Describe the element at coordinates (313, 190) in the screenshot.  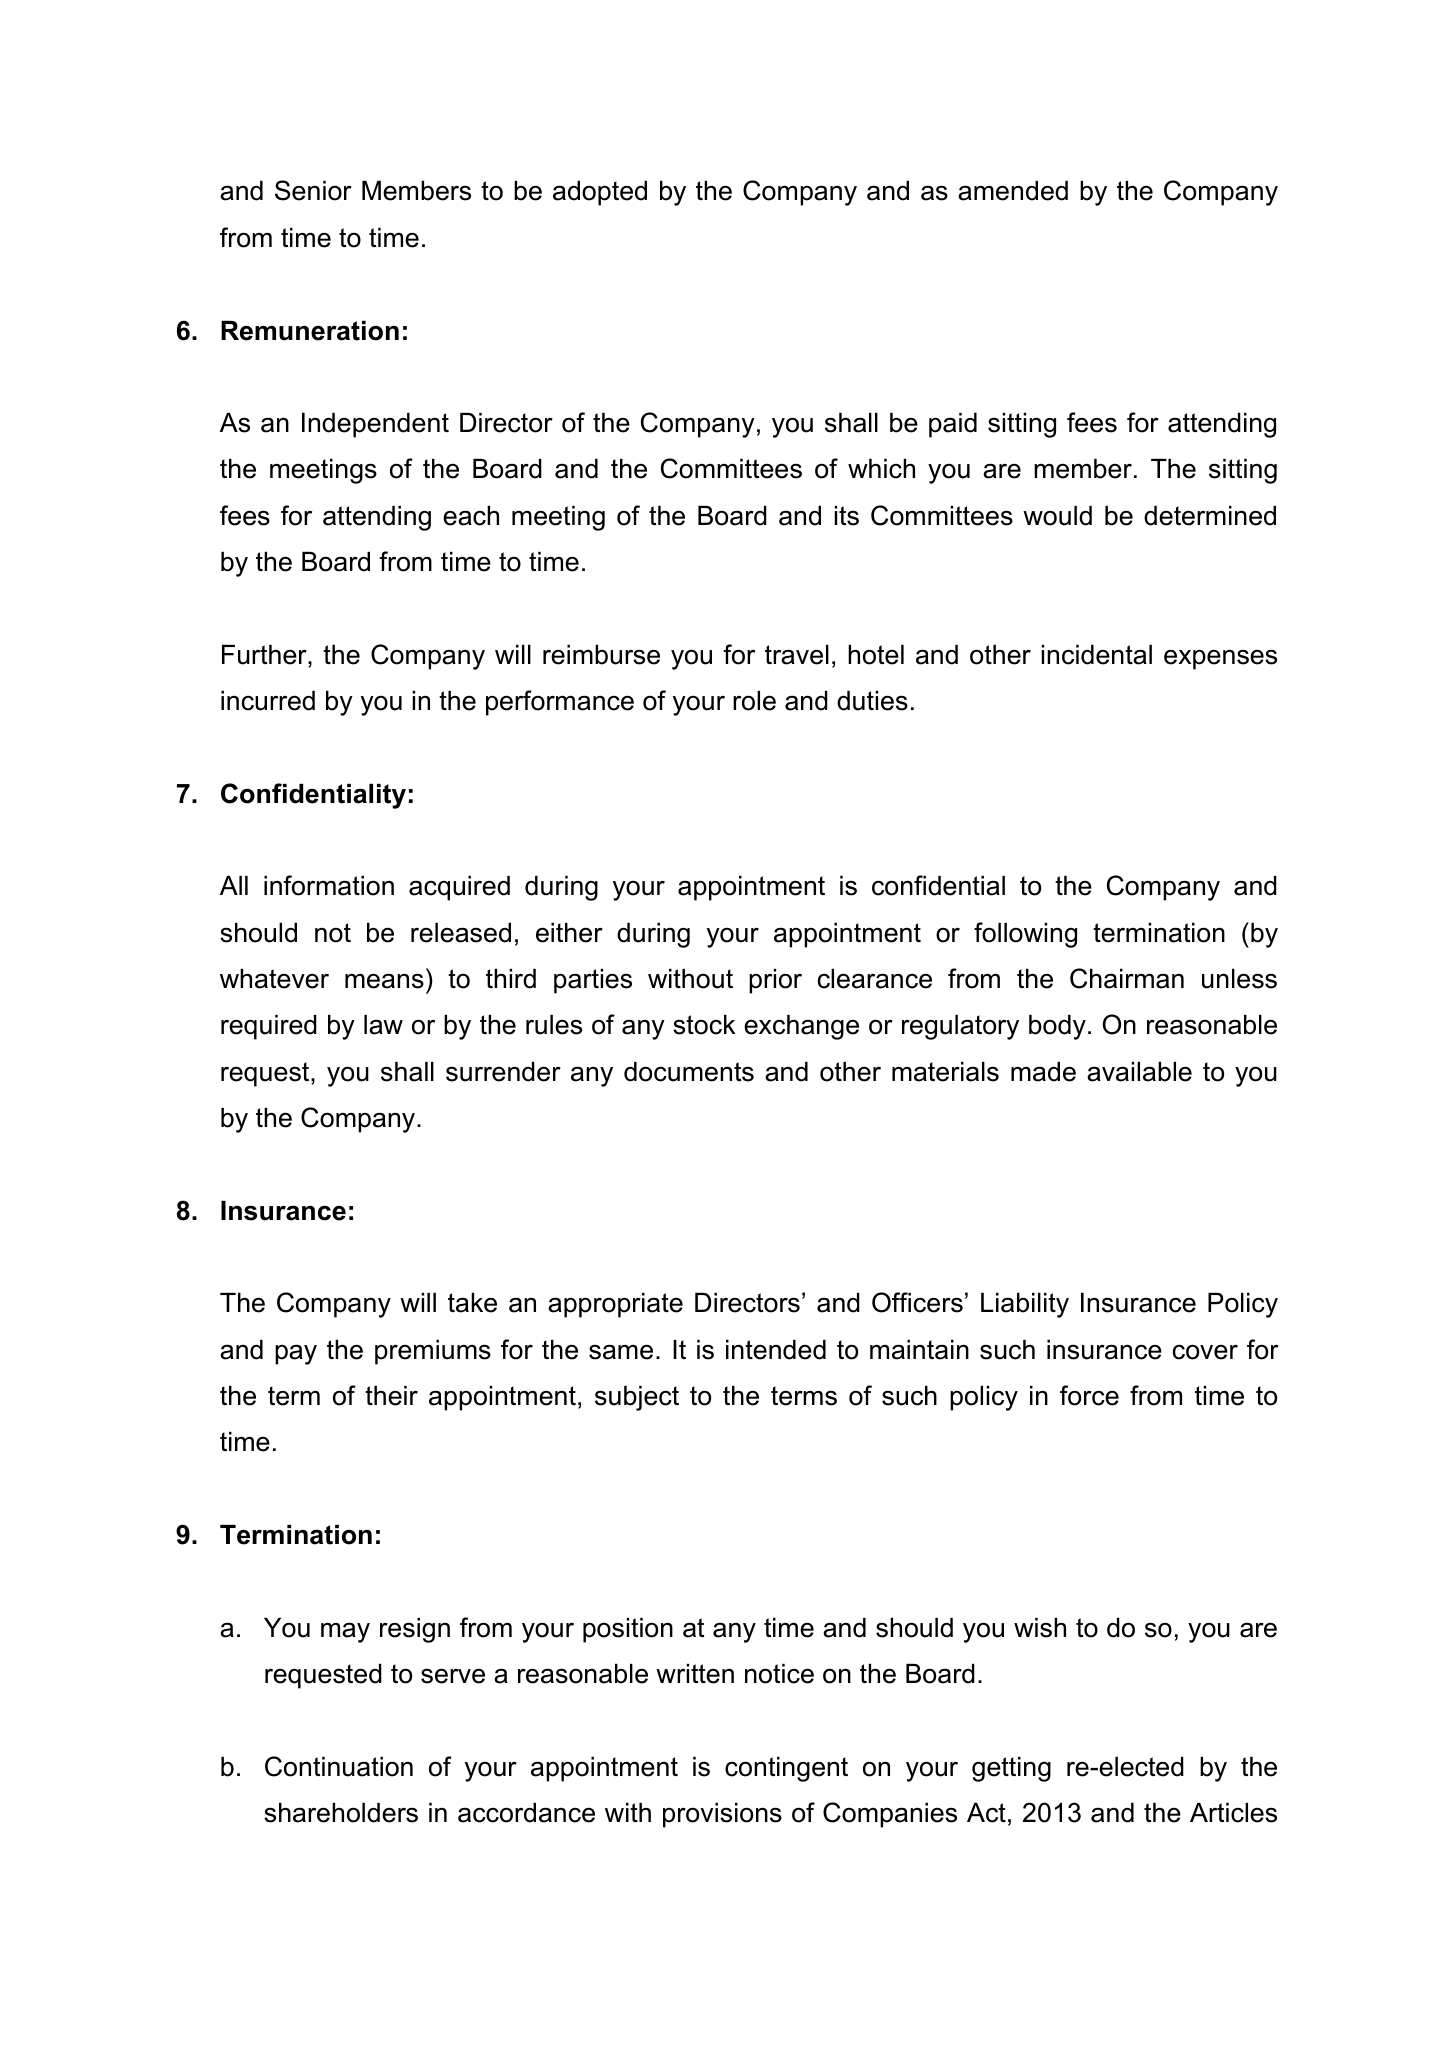
I see `Senior` at that location.
